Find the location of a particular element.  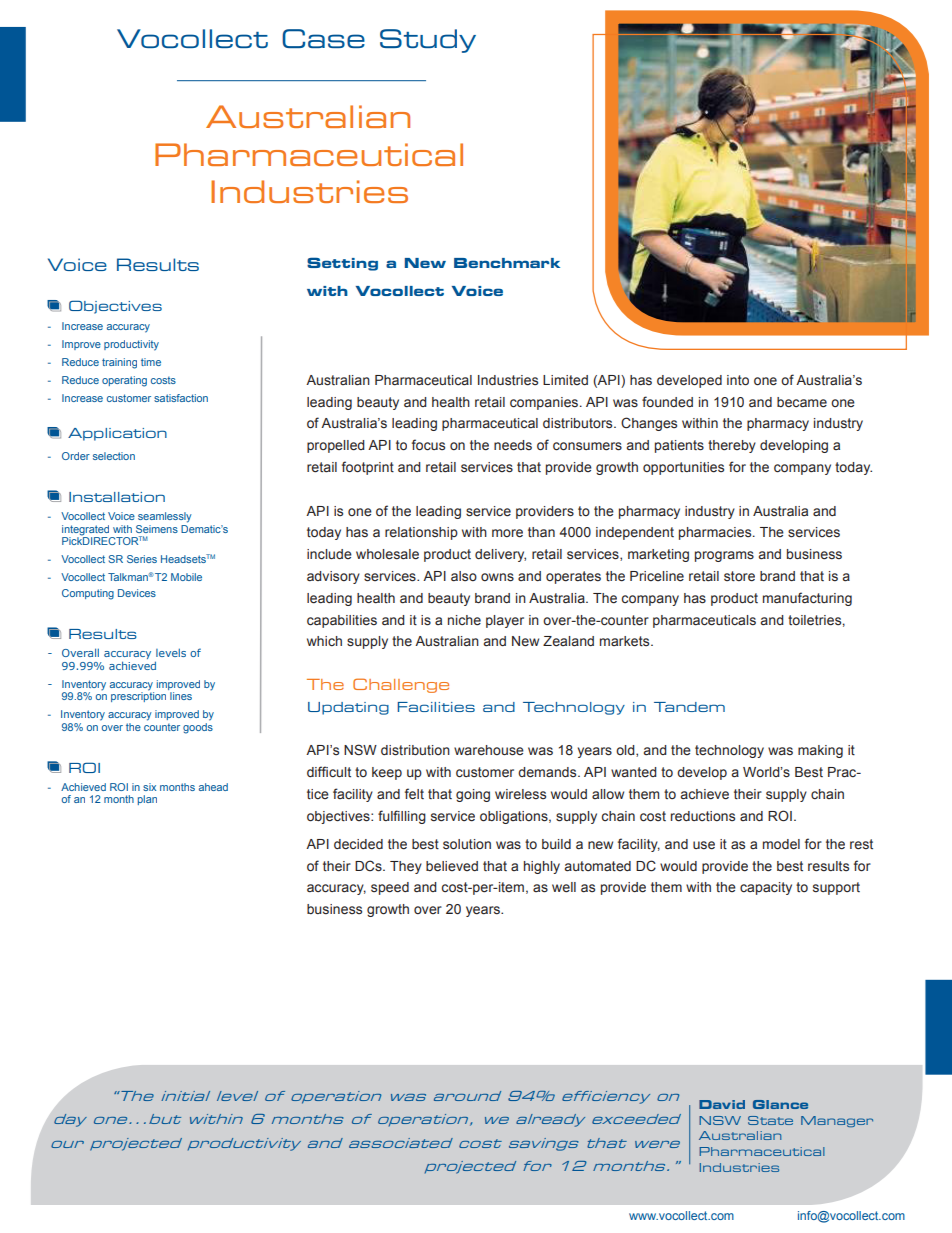

speed is located at coordinates (390, 888).
